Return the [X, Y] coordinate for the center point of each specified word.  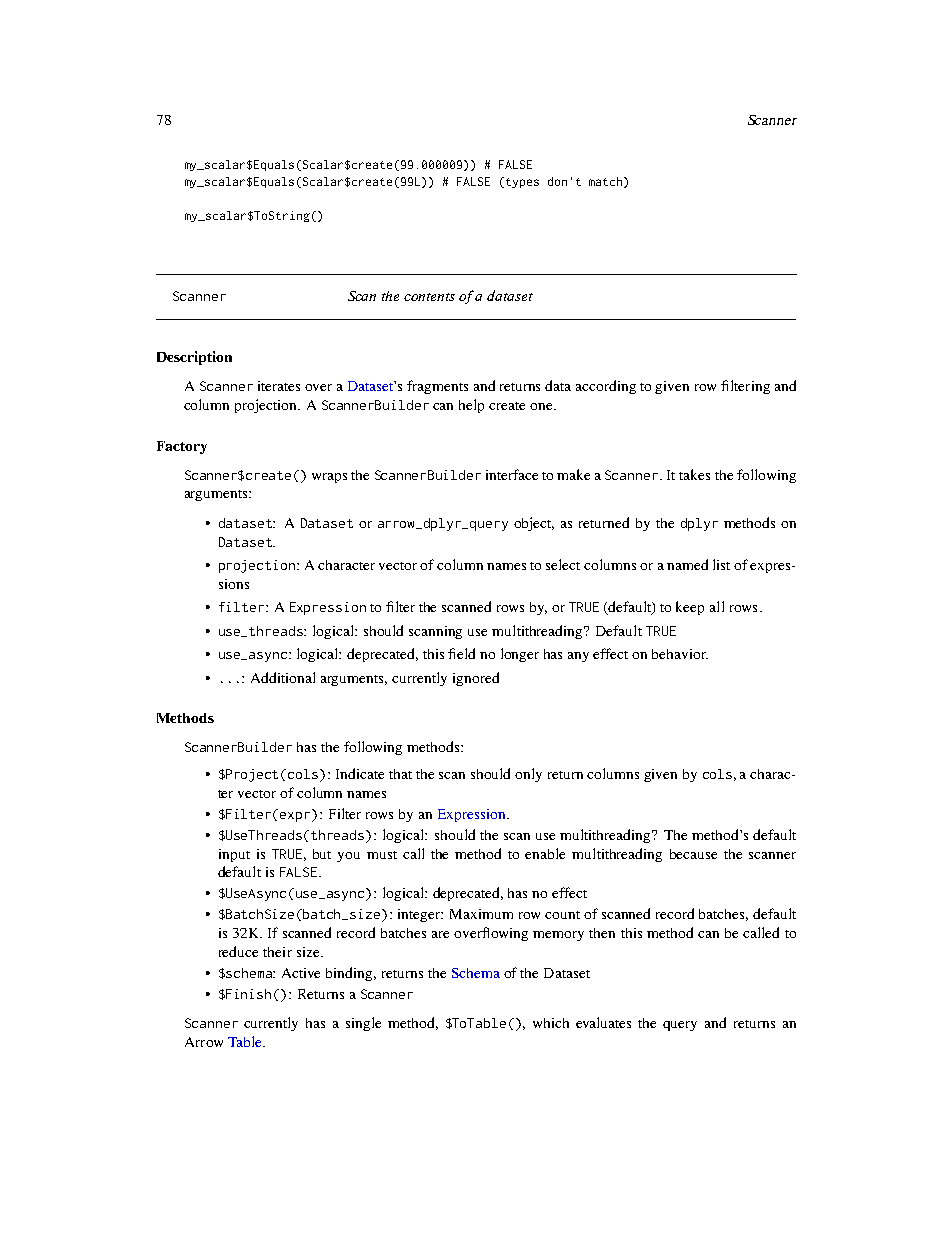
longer [520, 655]
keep [690, 608]
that [400, 774]
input [234, 855]
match [607, 182]
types [521, 182]
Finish [248, 994]
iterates [279, 386]
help [471, 406]
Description [194, 358]
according [606, 387]
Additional [283, 677]
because [693, 854]
